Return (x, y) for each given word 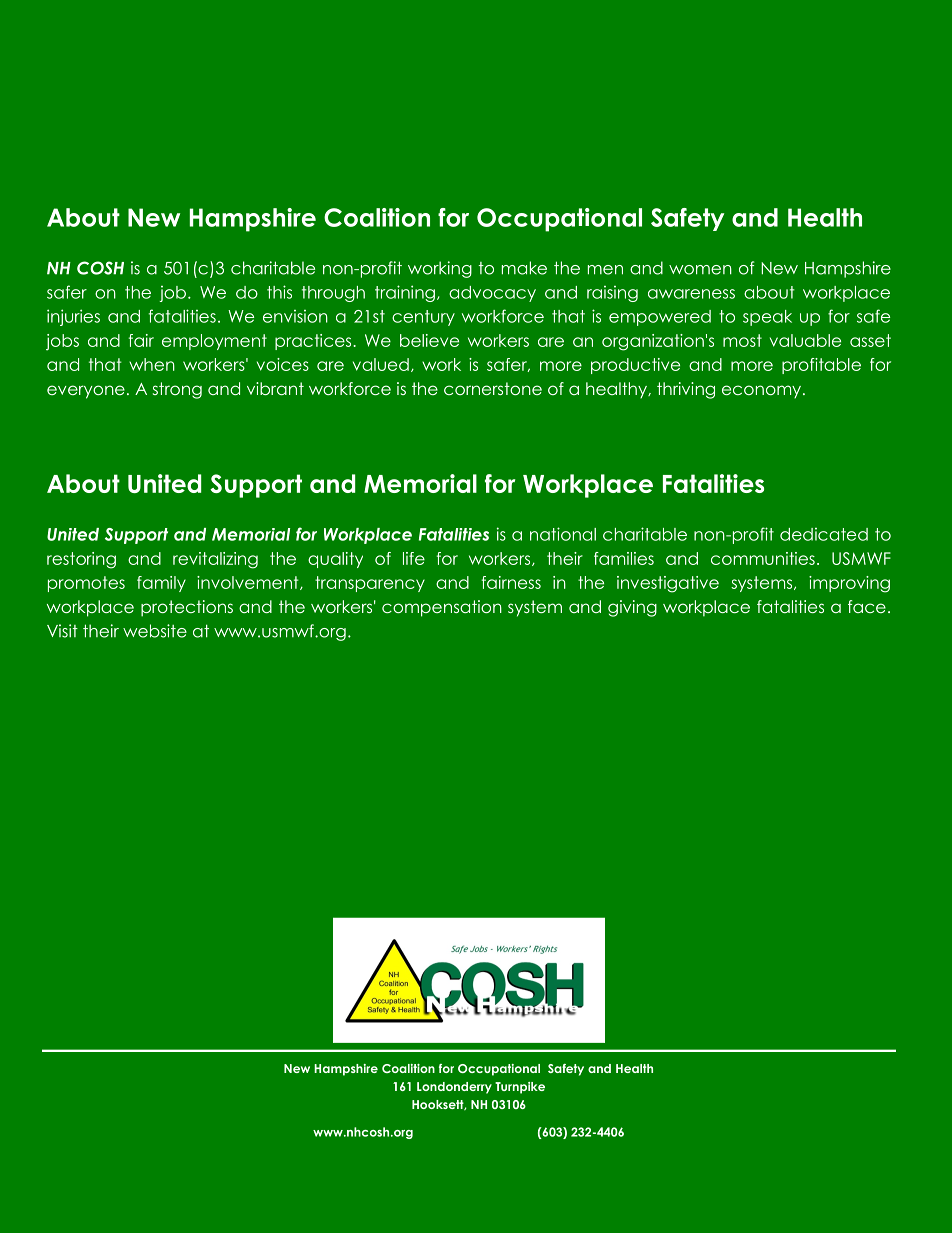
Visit (62, 631)
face (867, 606)
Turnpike (520, 1088)
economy (761, 391)
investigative (668, 584)
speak (767, 318)
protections (187, 608)
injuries (73, 317)
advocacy (492, 294)
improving (849, 584)
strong (177, 390)
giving (632, 608)
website (155, 631)
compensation (442, 608)
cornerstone (493, 388)
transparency (370, 584)
